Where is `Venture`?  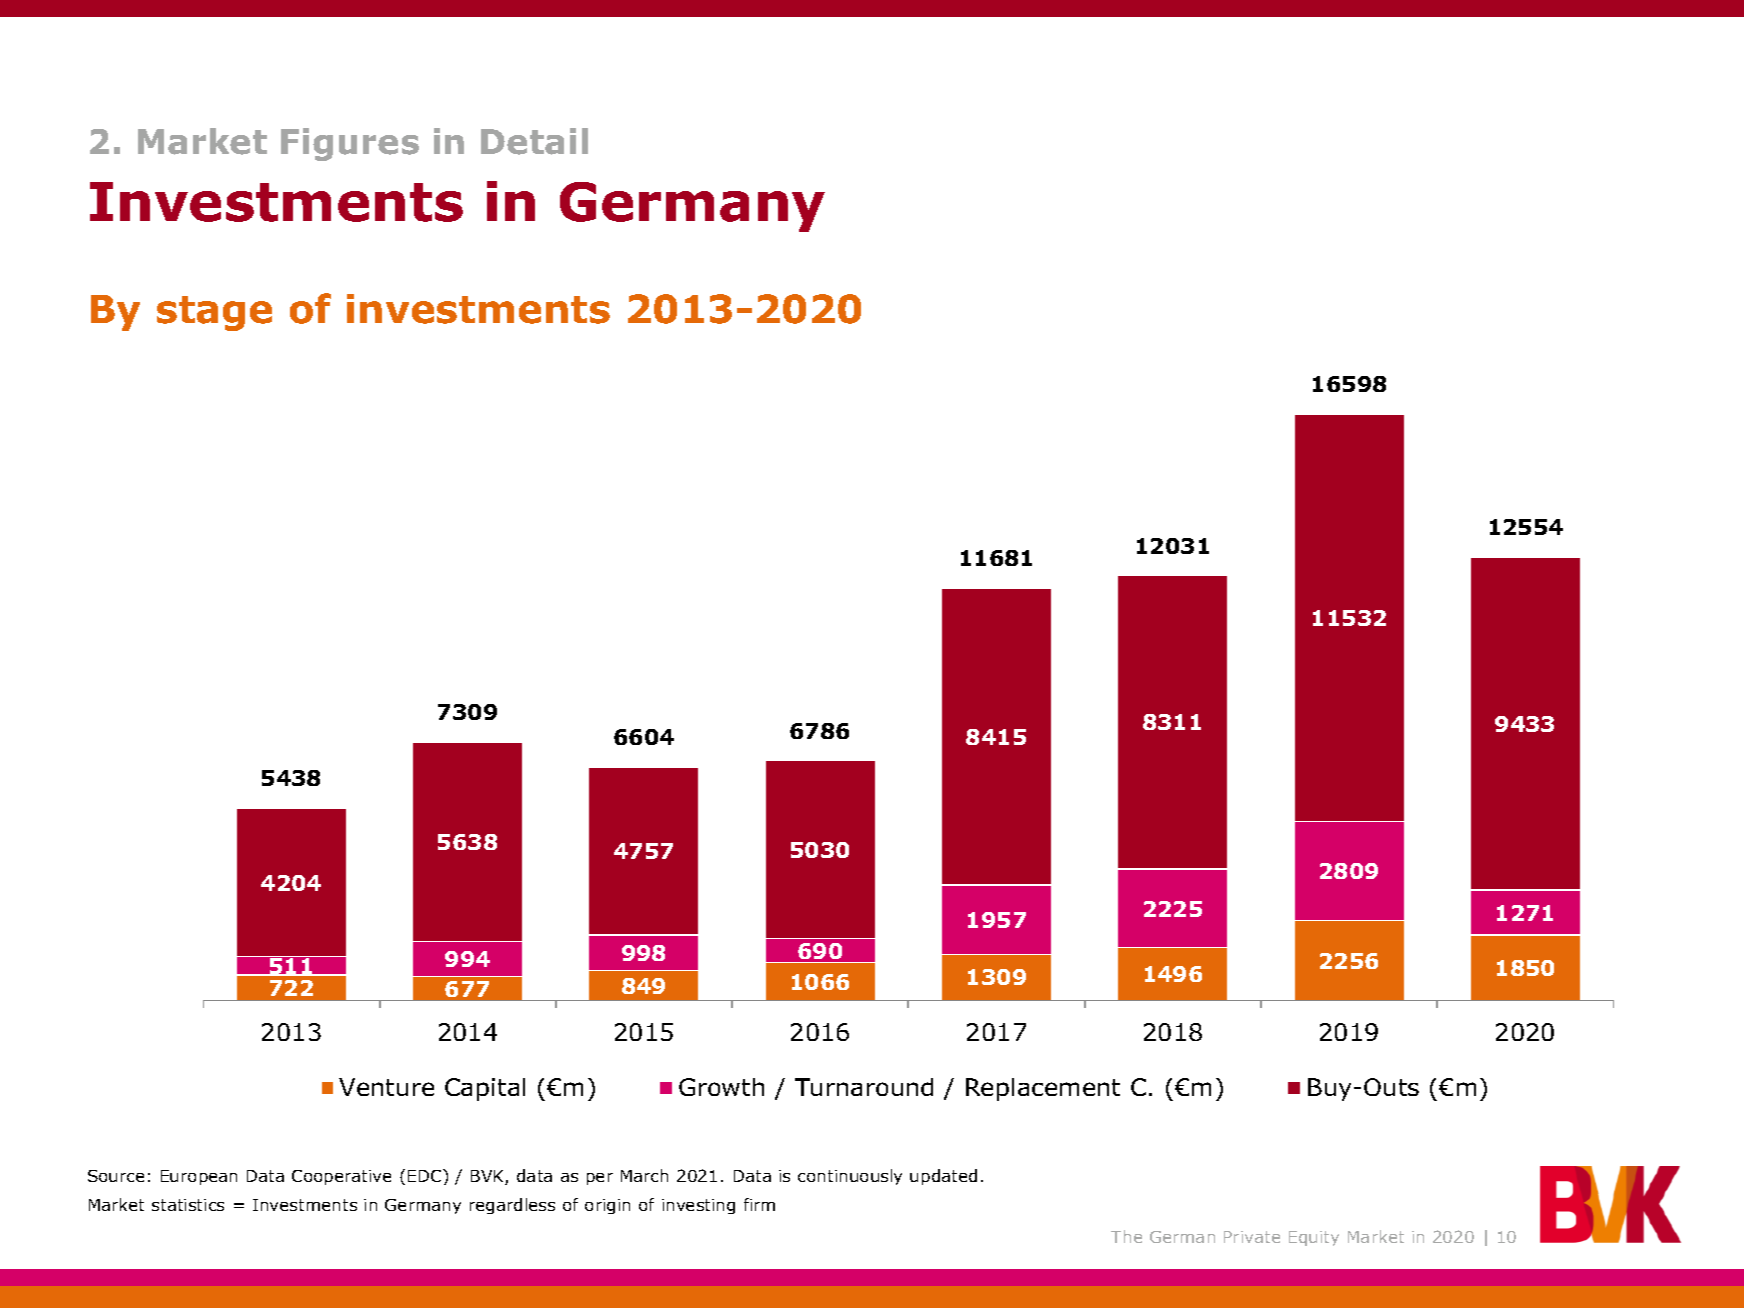 Venture is located at coordinates (386, 1087).
